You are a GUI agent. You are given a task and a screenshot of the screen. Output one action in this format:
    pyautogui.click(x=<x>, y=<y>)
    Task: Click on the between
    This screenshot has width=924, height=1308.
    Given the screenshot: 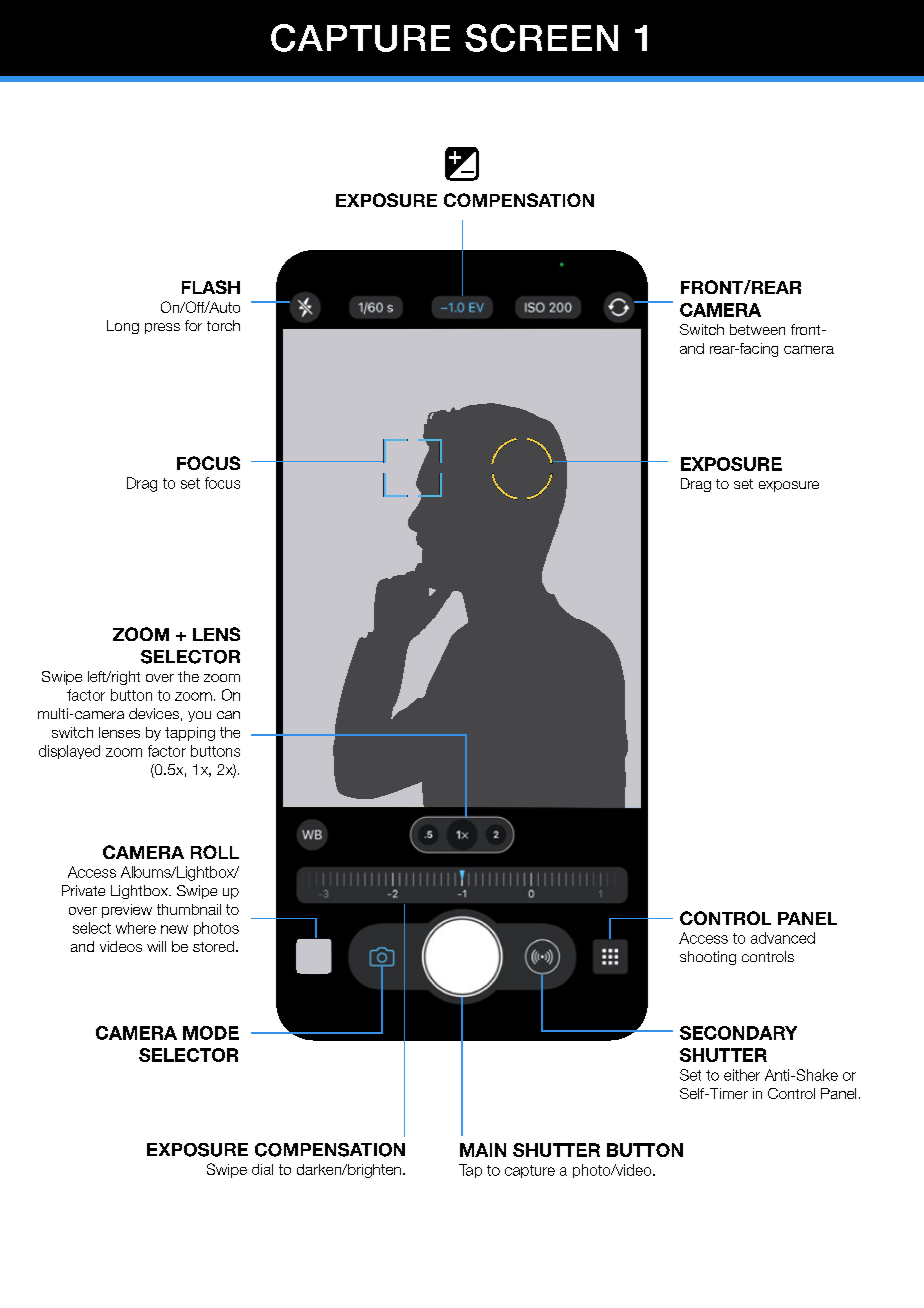 What is the action you would take?
    pyautogui.click(x=757, y=329)
